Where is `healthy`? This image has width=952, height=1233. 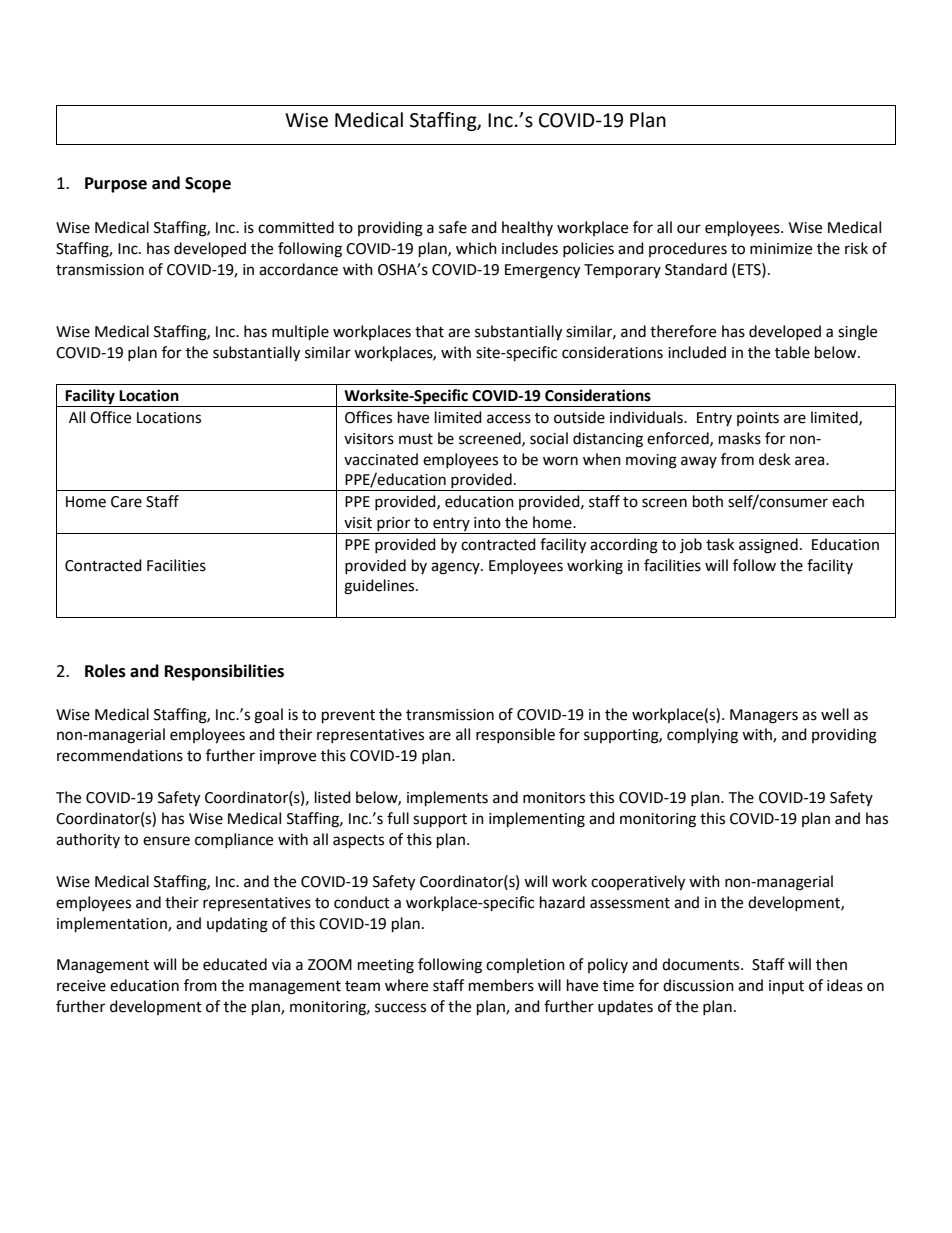
healthy is located at coordinates (527, 228).
